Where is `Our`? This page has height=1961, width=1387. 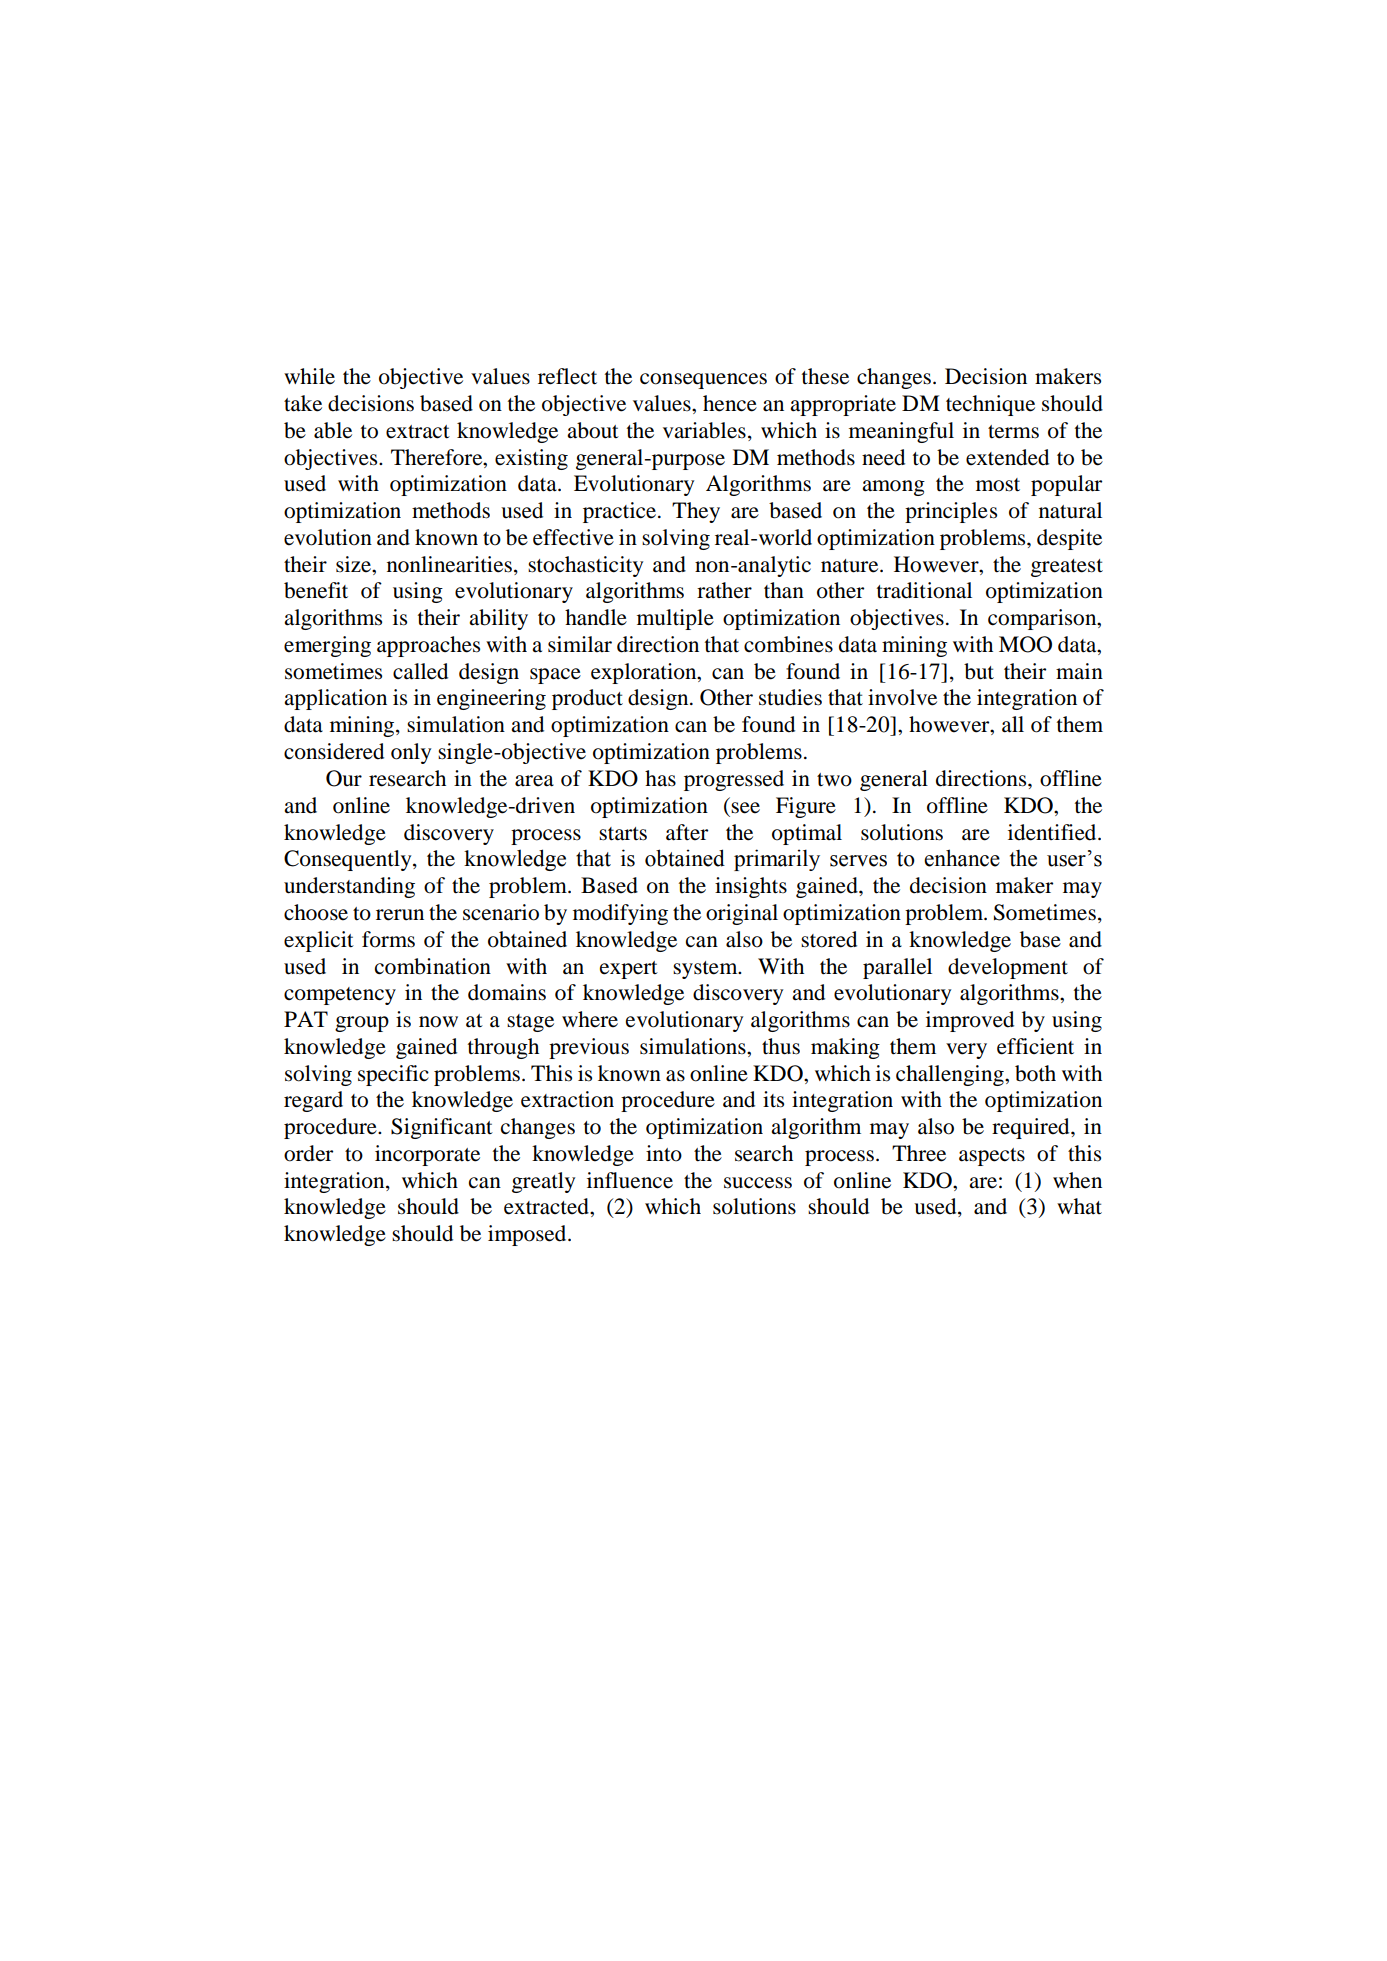
Our is located at coordinates (344, 778).
